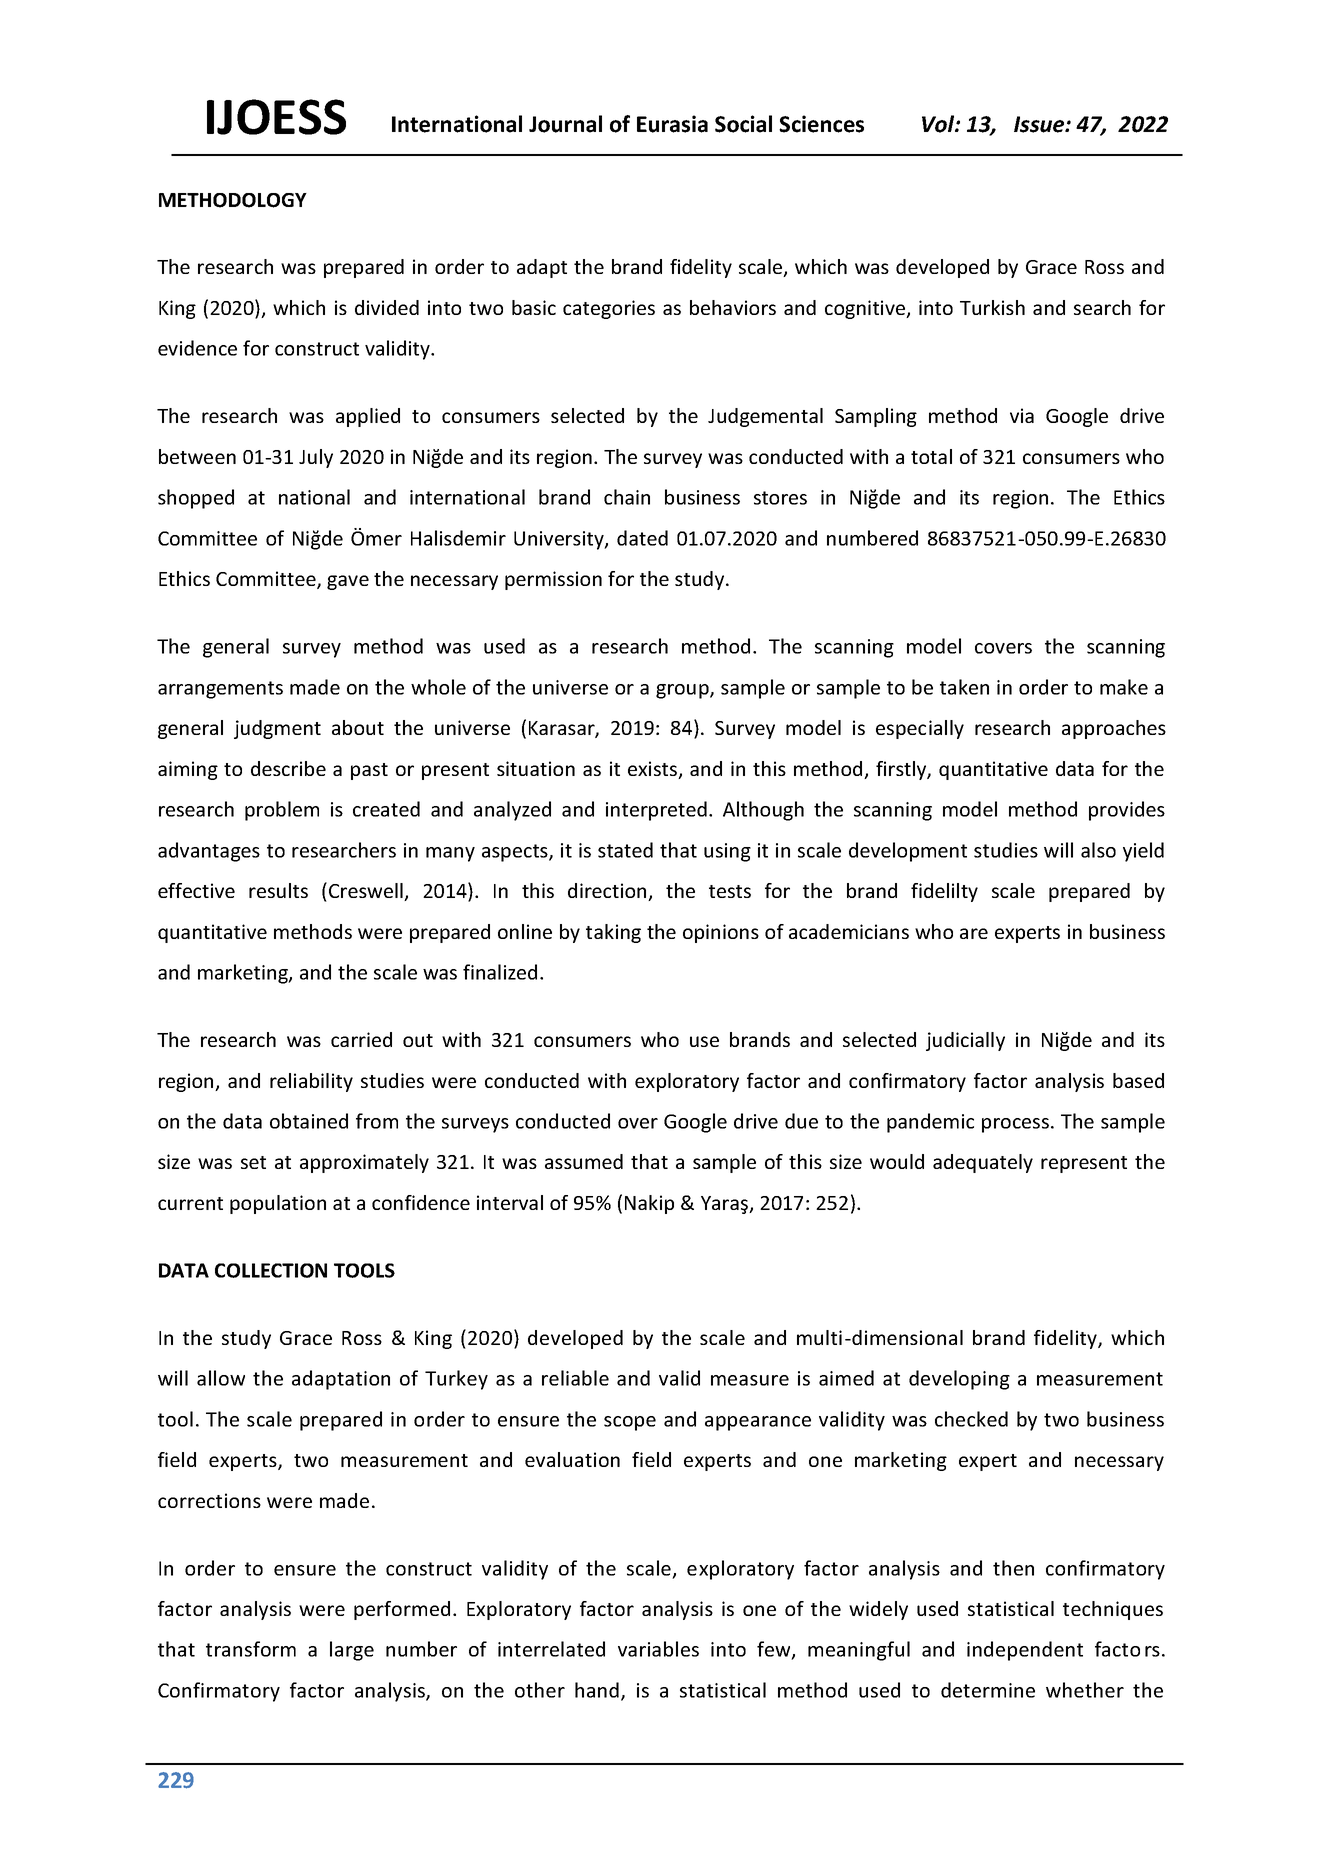  What do you see at coordinates (658, 1649) in the image?
I see `variables` at bounding box center [658, 1649].
